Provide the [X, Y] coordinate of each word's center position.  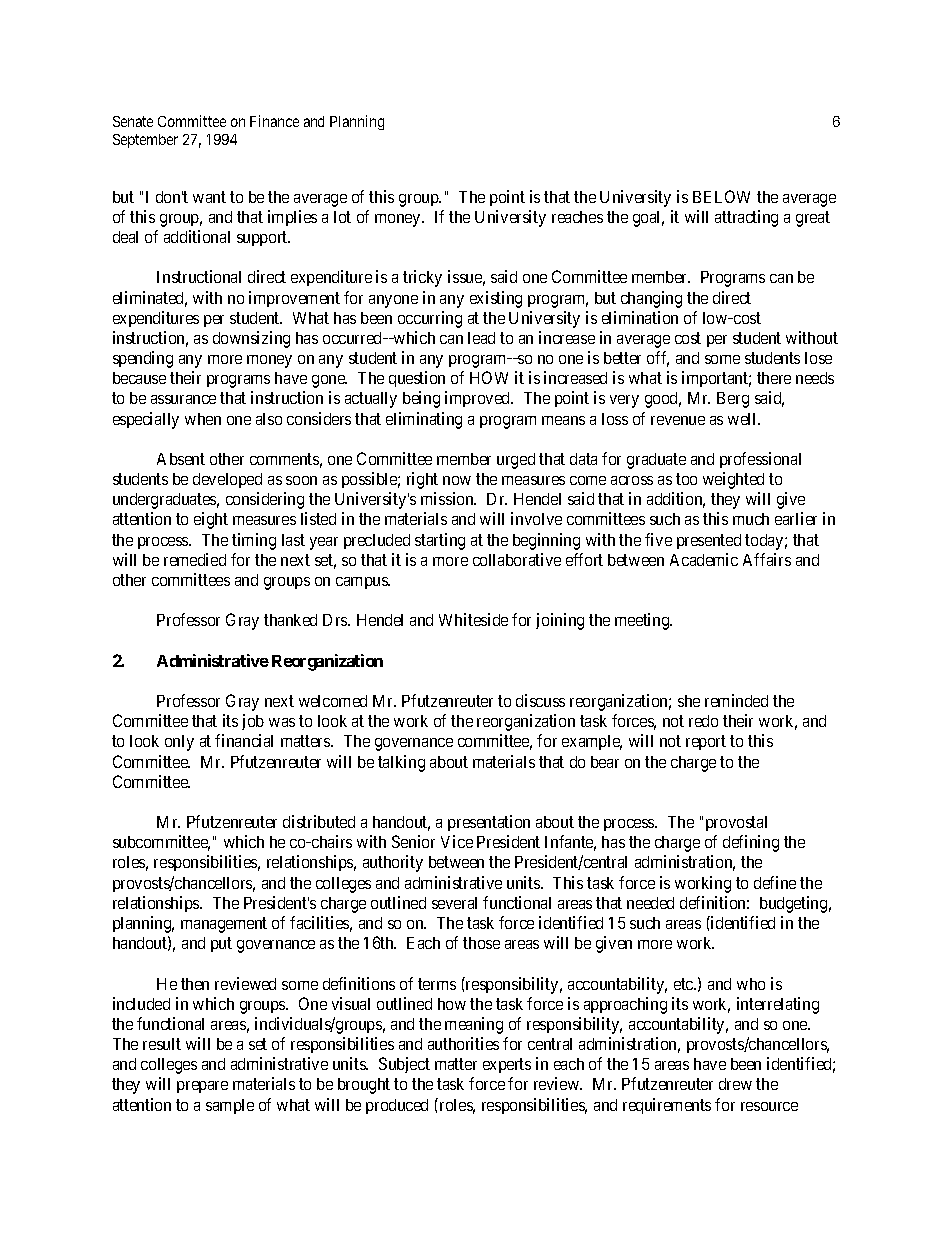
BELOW [721, 196]
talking [401, 763]
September [145, 141]
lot [342, 217]
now [457, 480]
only [179, 743]
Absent [181, 459]
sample [230, 1106]
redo [703, 721]
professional [760, 460]
